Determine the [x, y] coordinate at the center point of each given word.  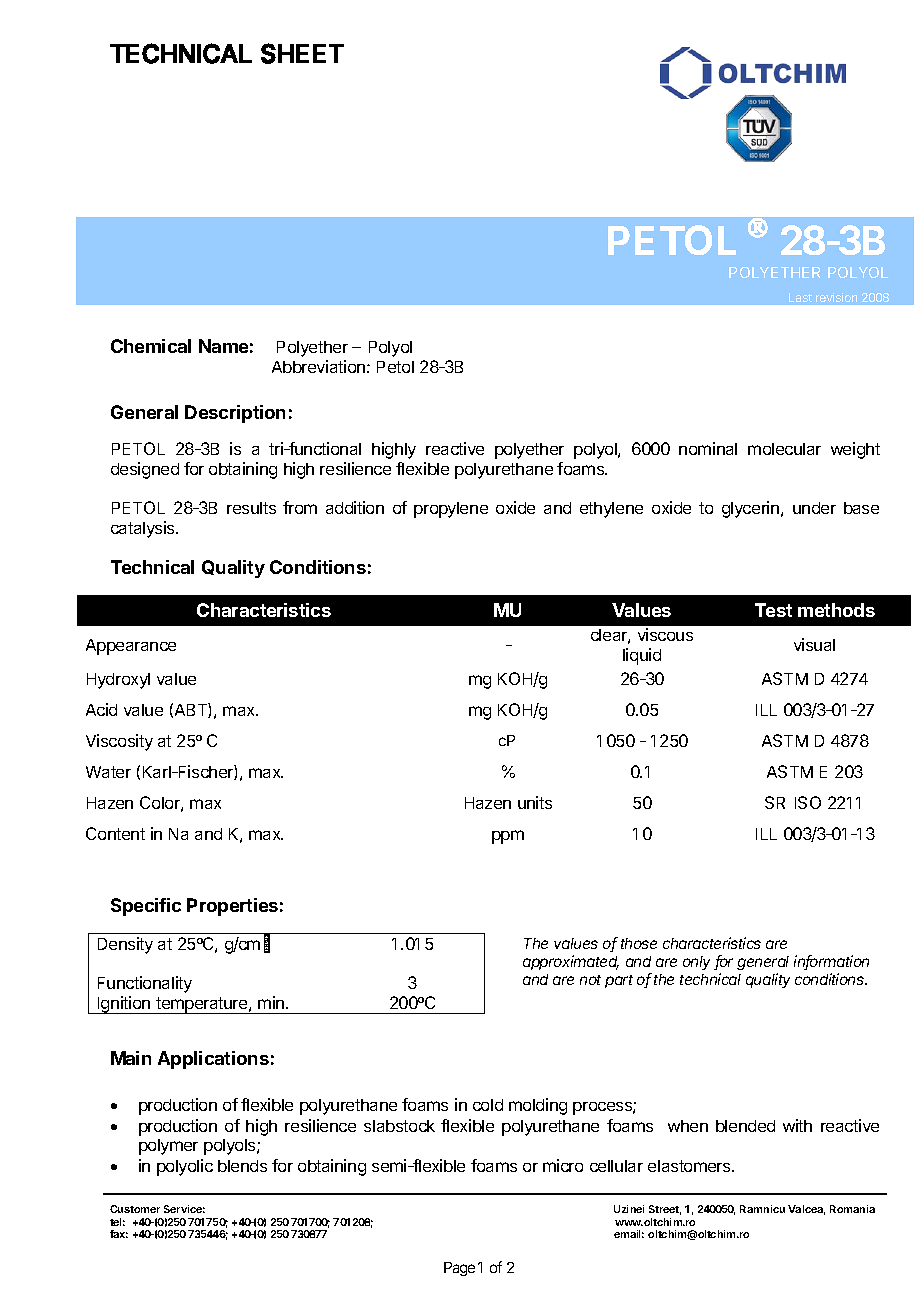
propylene [451, 510]
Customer [135, 1209]
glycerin [750, 509]
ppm [508, 837]
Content [115, 833]
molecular [784, 449]
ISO [808, 802]
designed [145, 470]
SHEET [302, 53]
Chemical [151, 346]
